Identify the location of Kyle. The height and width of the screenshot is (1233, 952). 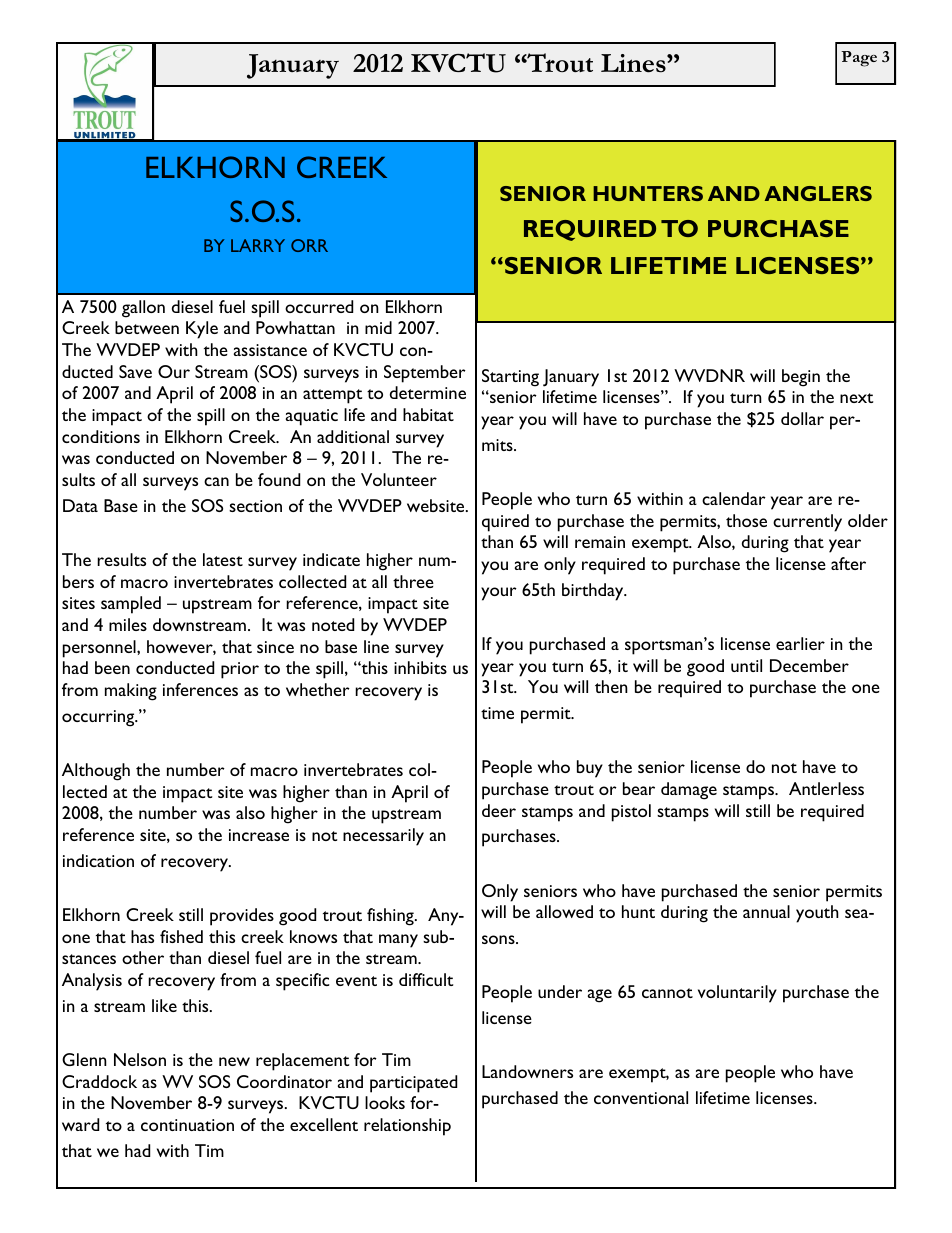
(202, 330).
